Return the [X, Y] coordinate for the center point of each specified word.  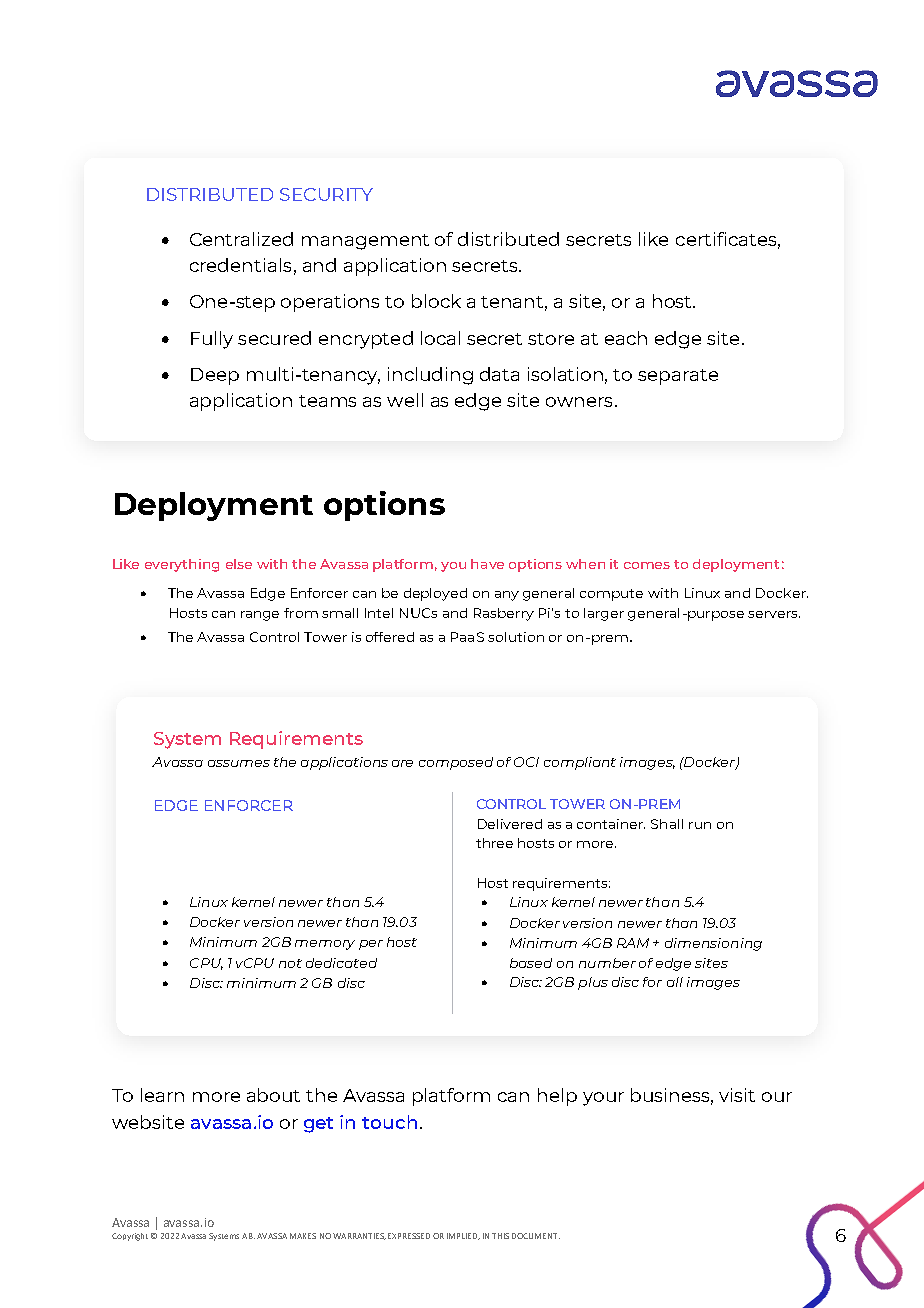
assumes [239, 763]
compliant [580, 763]
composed [456, 763]
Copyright [130, 1237]
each [626, 338]
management [365, 242]
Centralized [241, 239]
